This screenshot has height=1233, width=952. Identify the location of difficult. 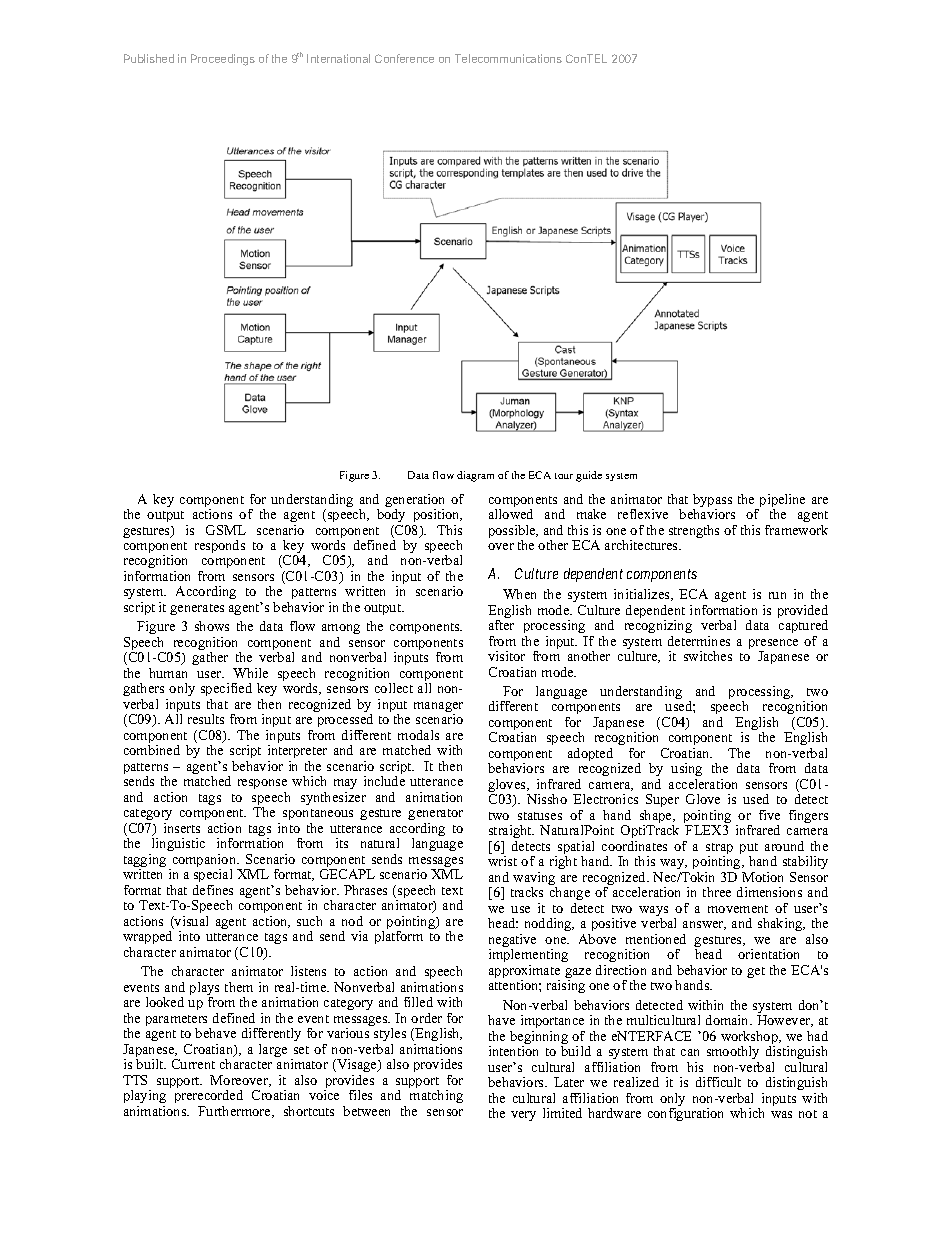
(718, 1082).
